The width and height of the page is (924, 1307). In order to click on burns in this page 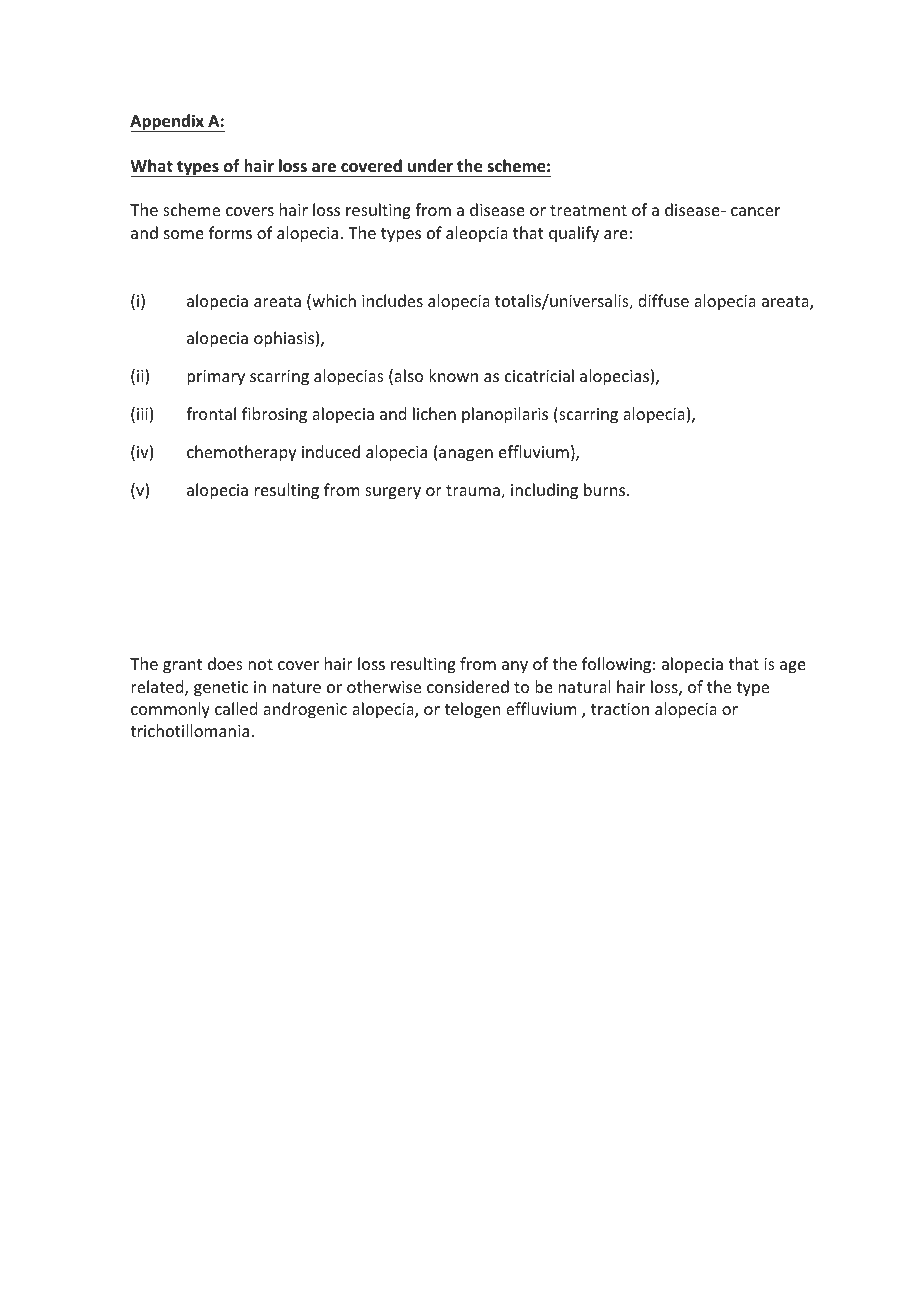, I will do `click(606, 489)`.
